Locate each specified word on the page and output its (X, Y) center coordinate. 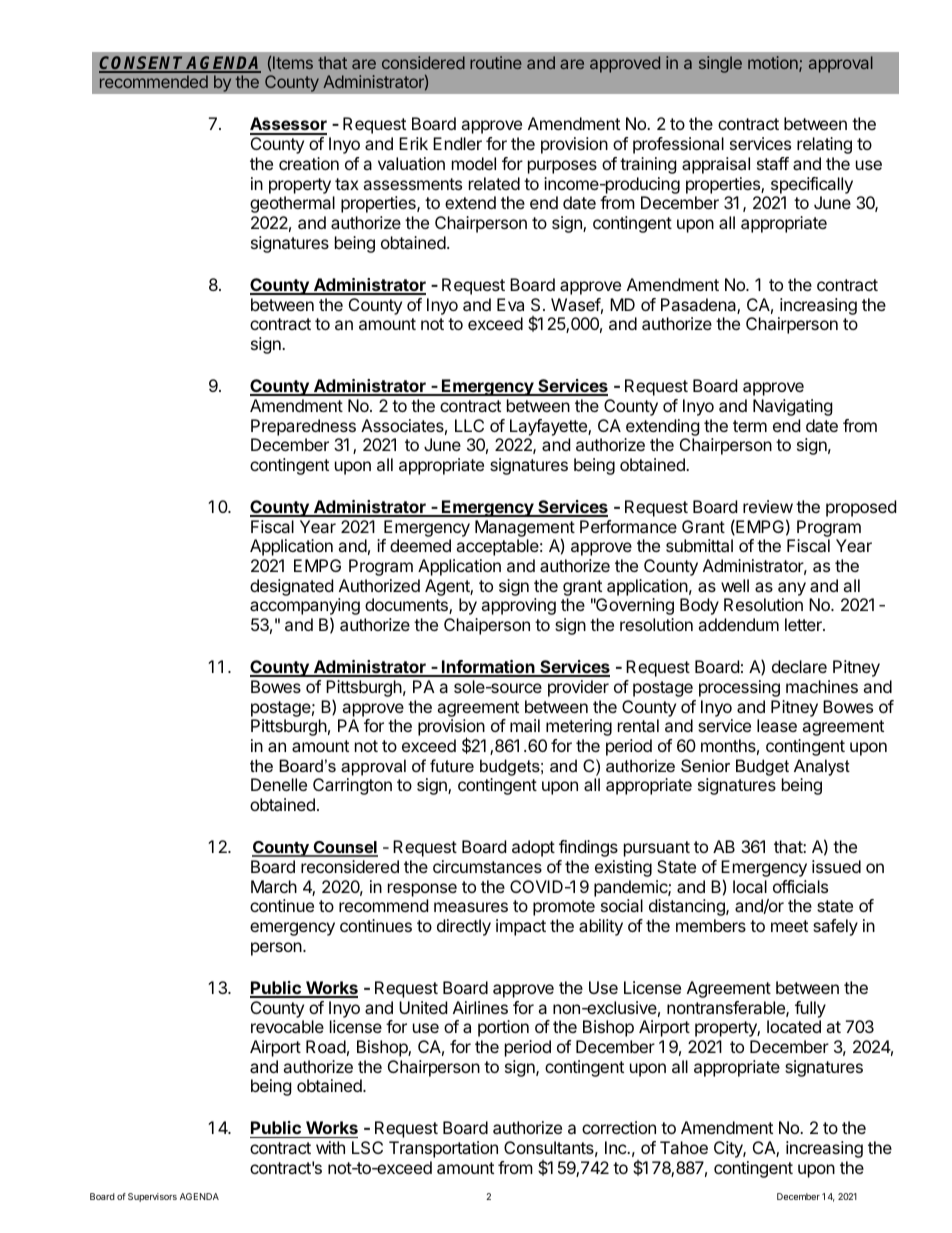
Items (293, 62)
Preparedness (303, 427)
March (274, 886)
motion (774, 64)
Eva (510, 304)
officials (800, 886)
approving (518, 606)
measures (471, 907)
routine (496, 62)
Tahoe (684, 1147)
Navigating (793, 407)
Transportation (443, 1149)
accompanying (305, 608)
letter (804, 624)
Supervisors (152, 1197)
